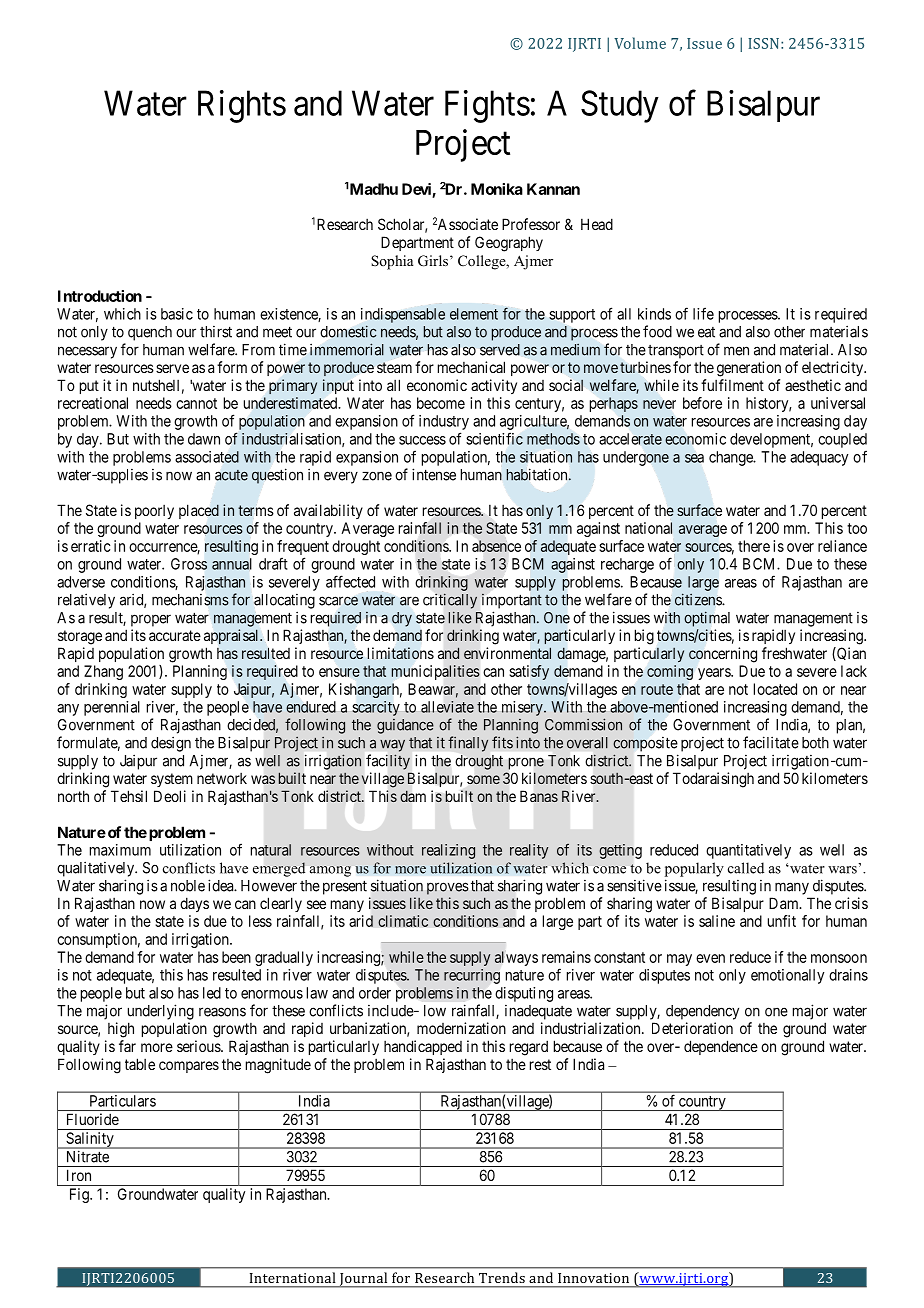  I want to click on municipalities, so click(436, 672).
